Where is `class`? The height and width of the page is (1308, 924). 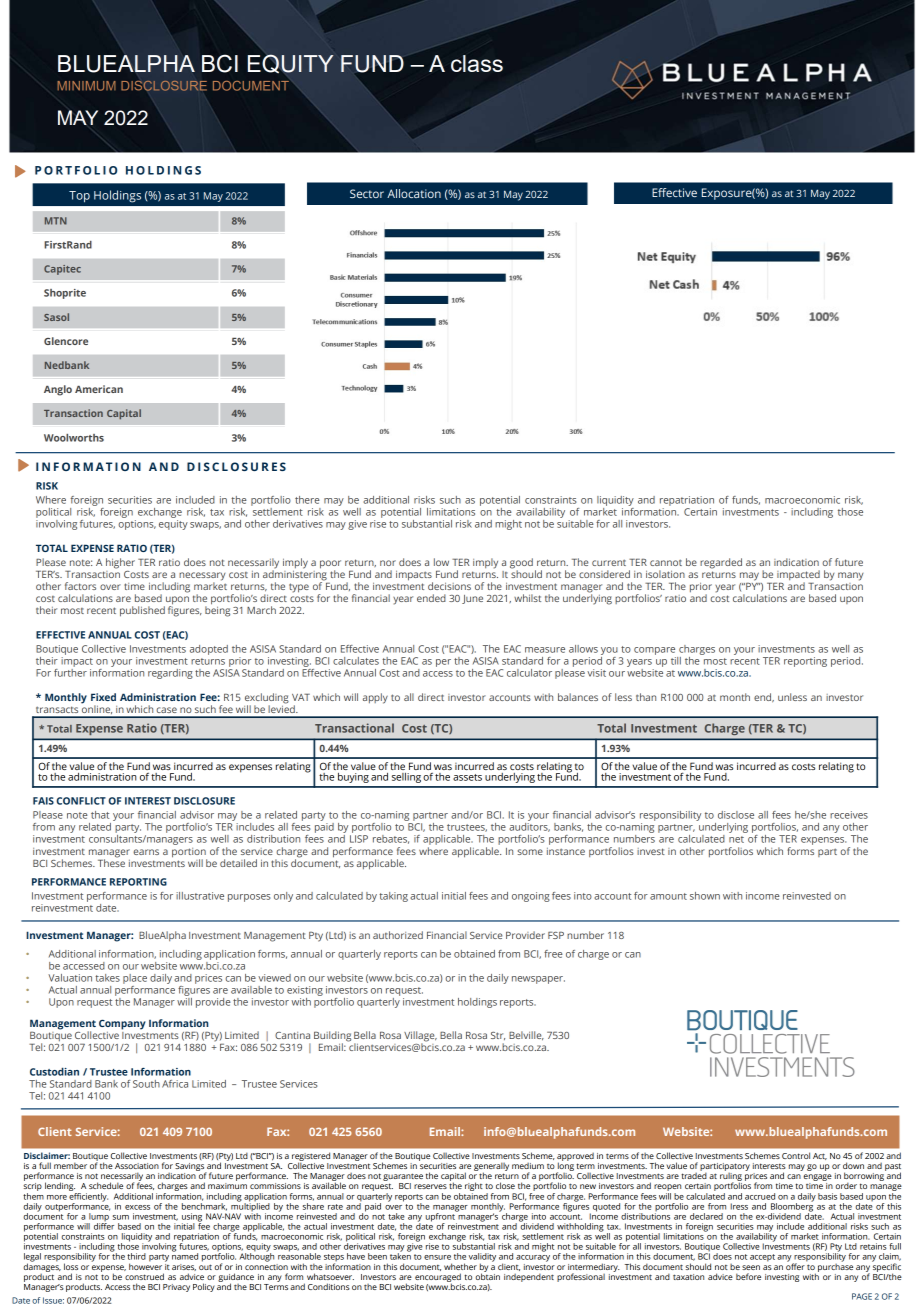
class is located at coordinates (477, 63).
